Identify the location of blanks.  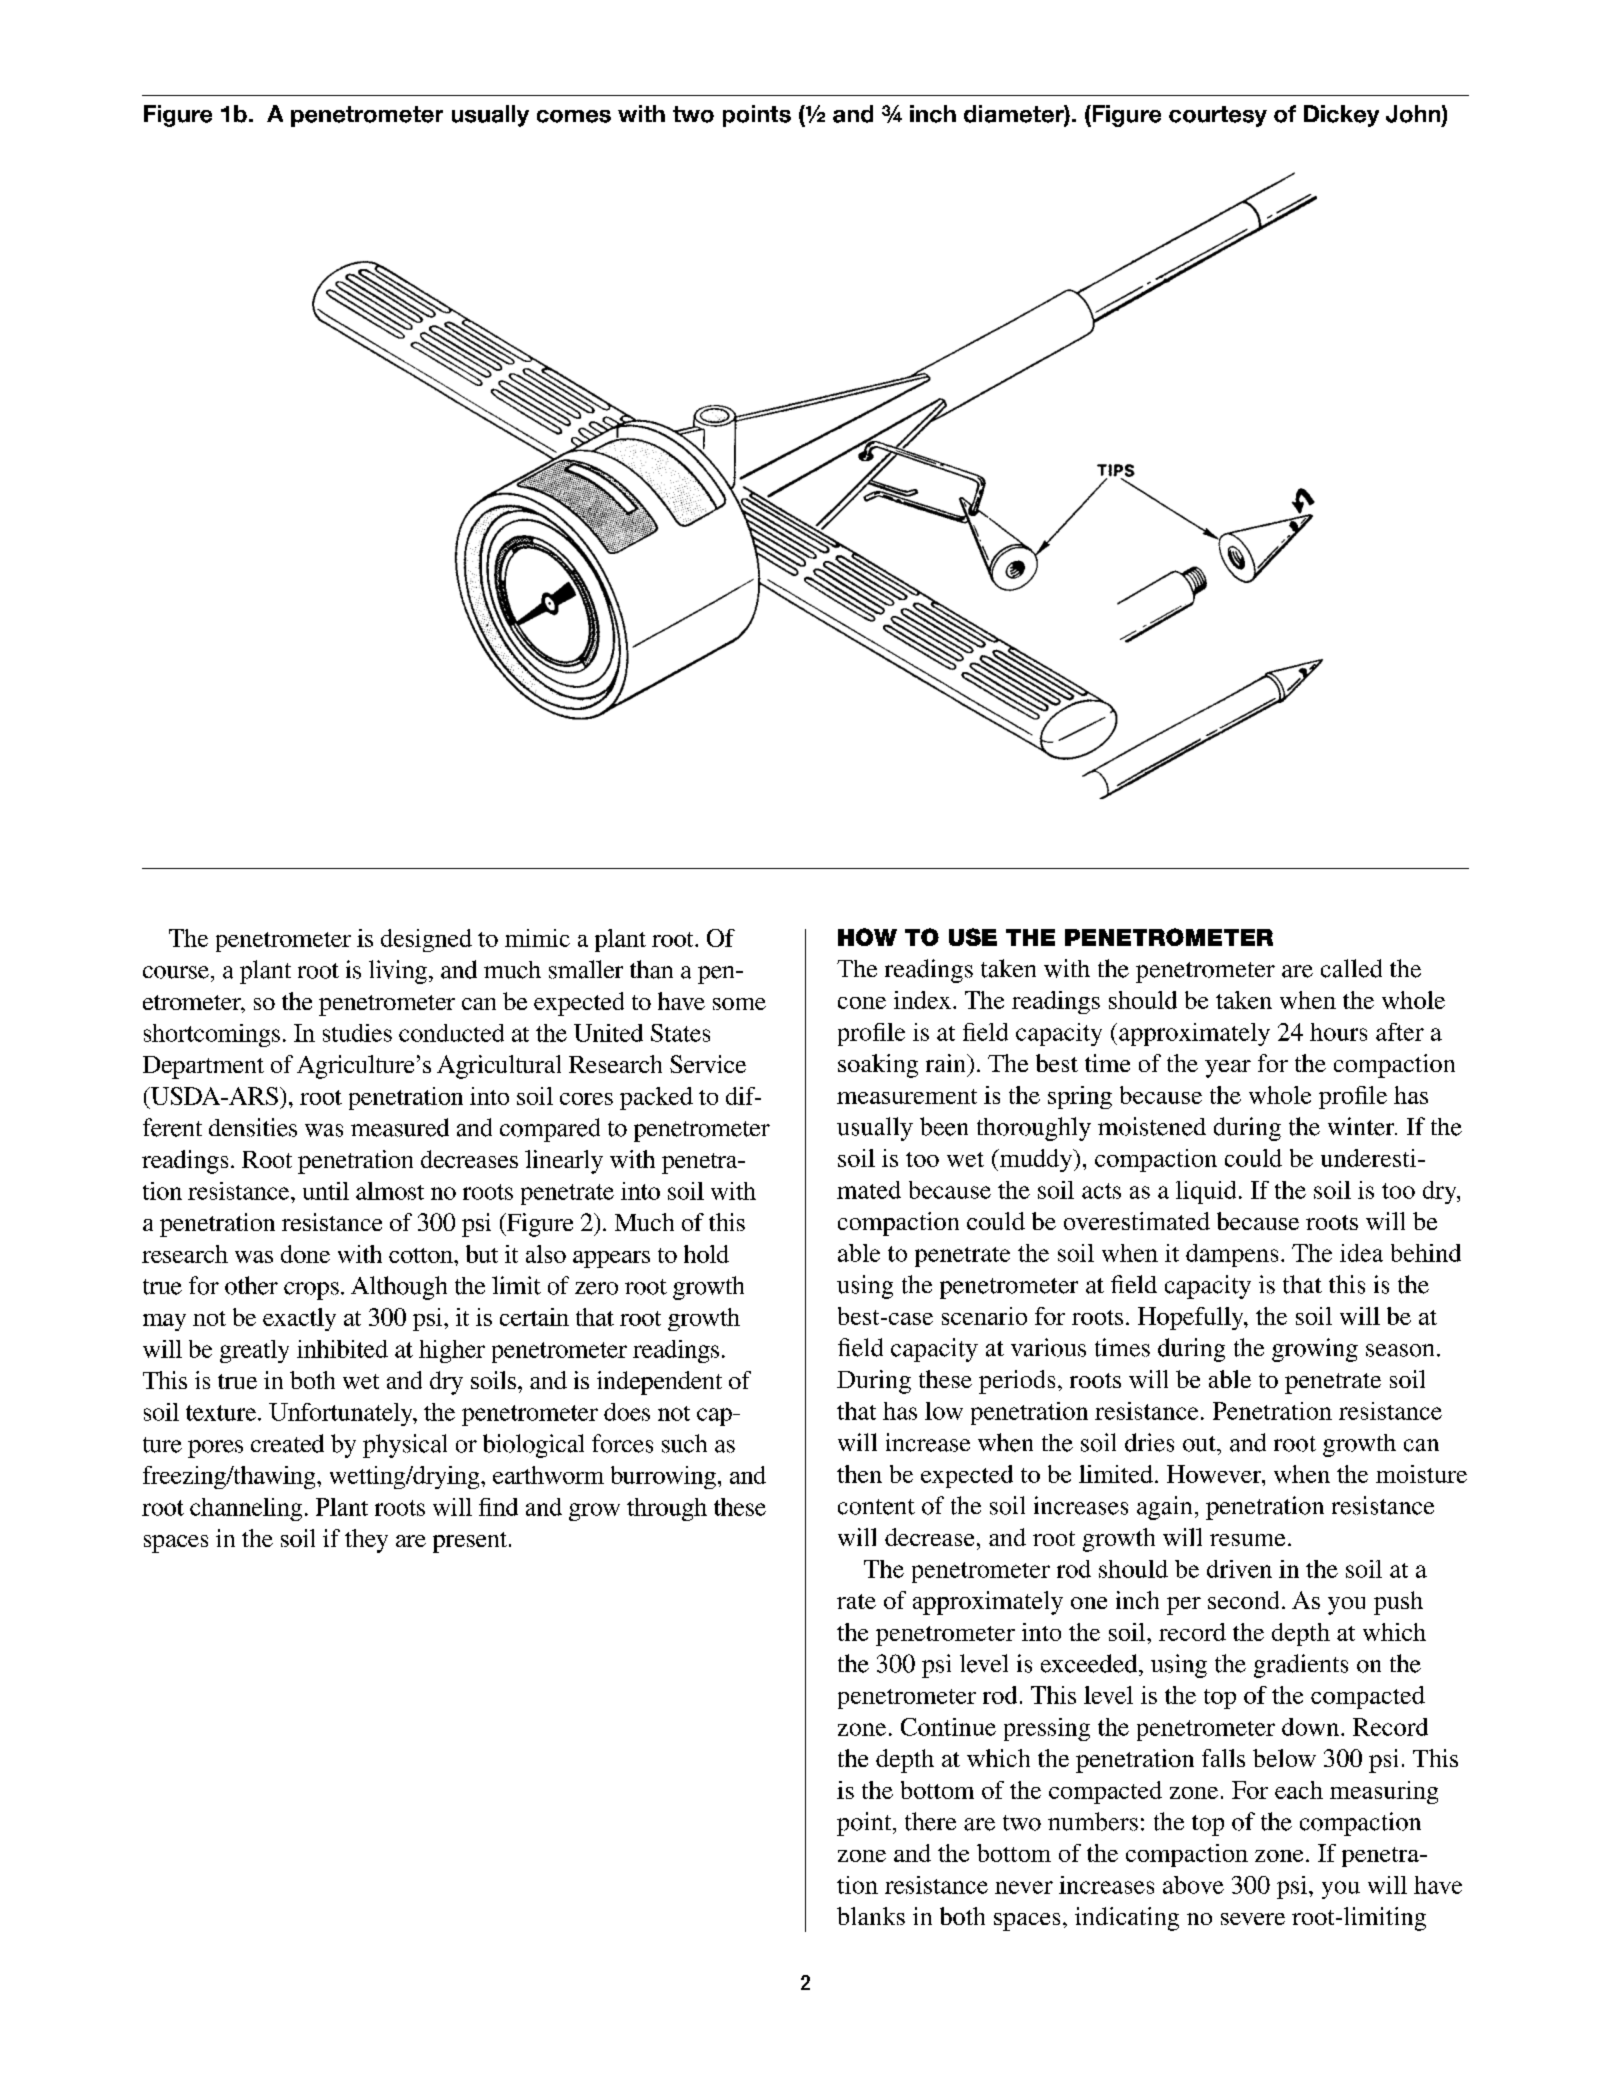
(871, 1916).
